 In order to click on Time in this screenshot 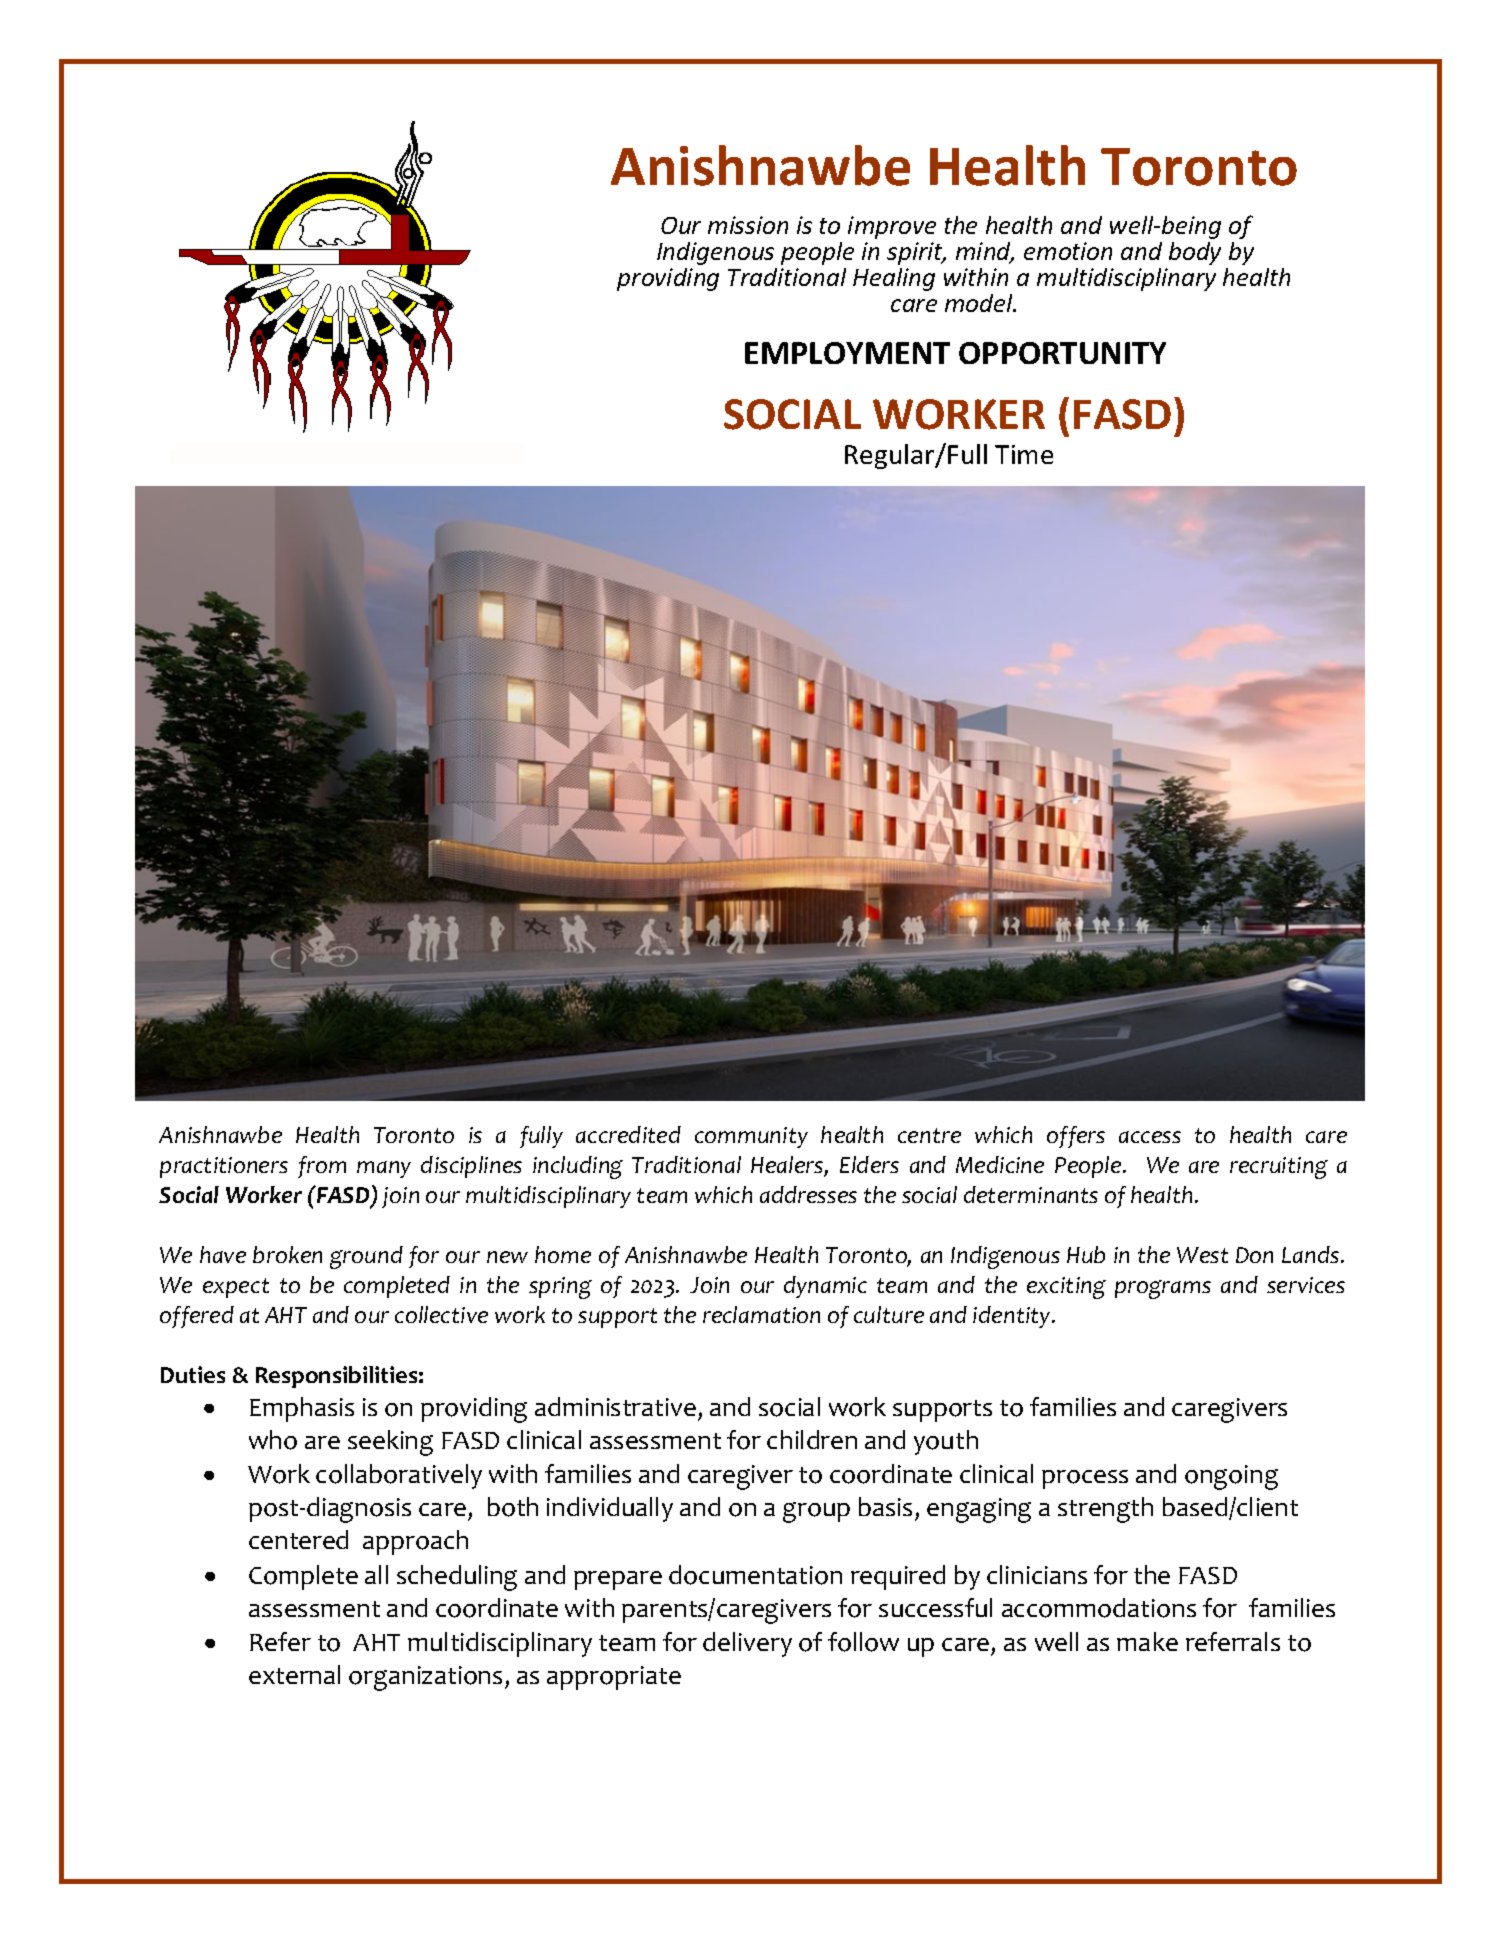, I will do `click(1024, 454)`.
